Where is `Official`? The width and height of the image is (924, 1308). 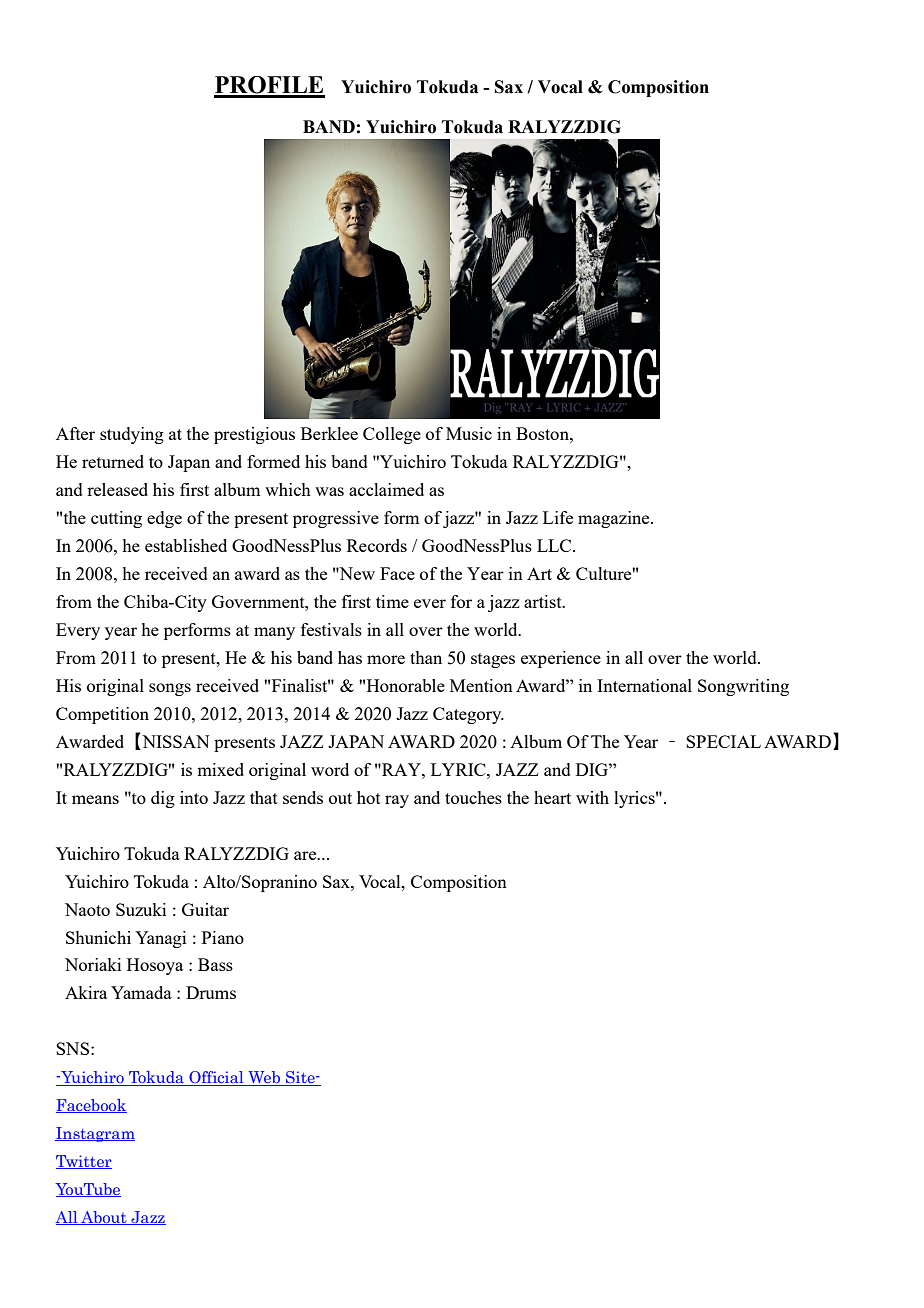 Official is located at coordinates (216, 1078).
